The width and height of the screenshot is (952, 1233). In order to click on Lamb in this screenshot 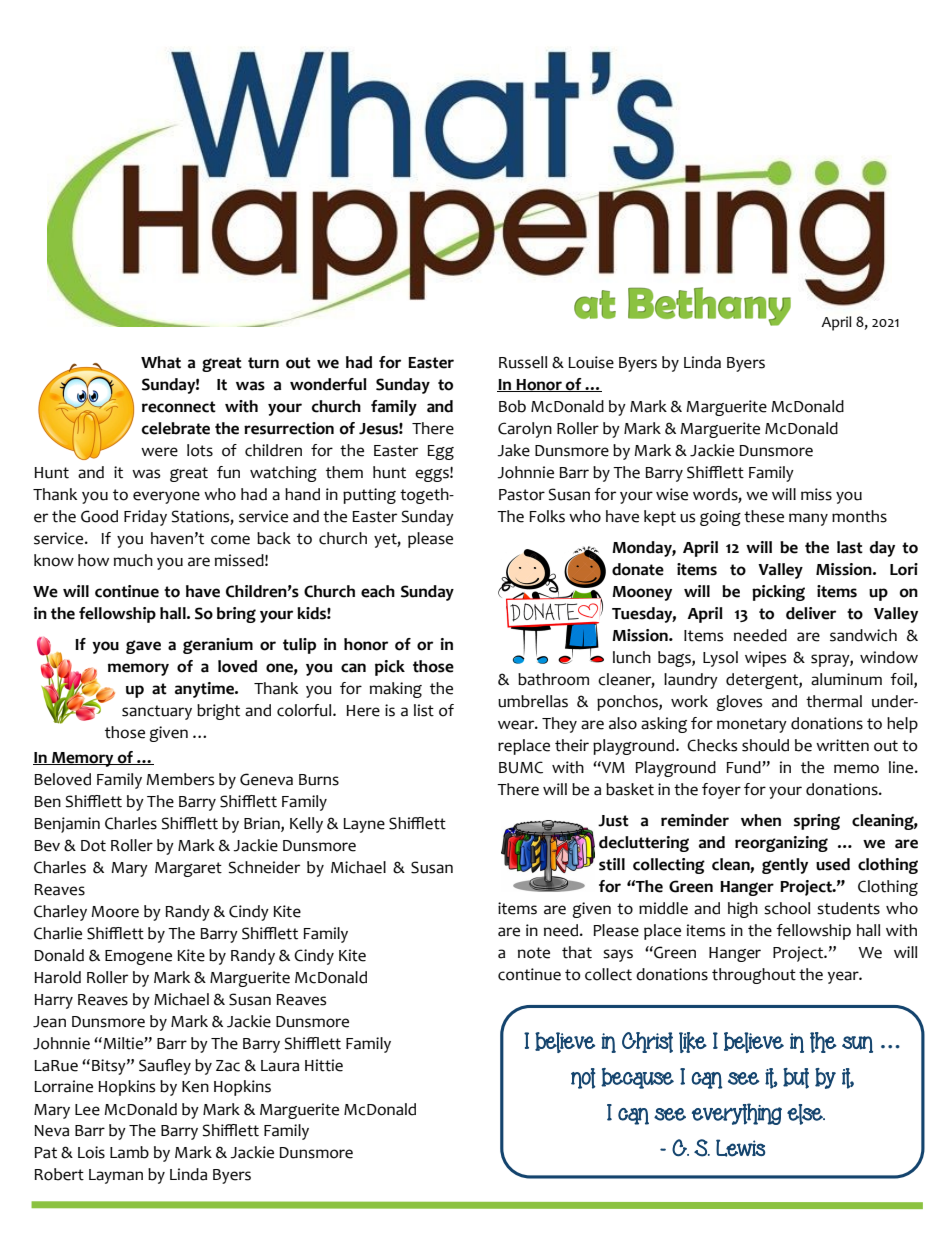, I will do `click(129, 1152)`.
